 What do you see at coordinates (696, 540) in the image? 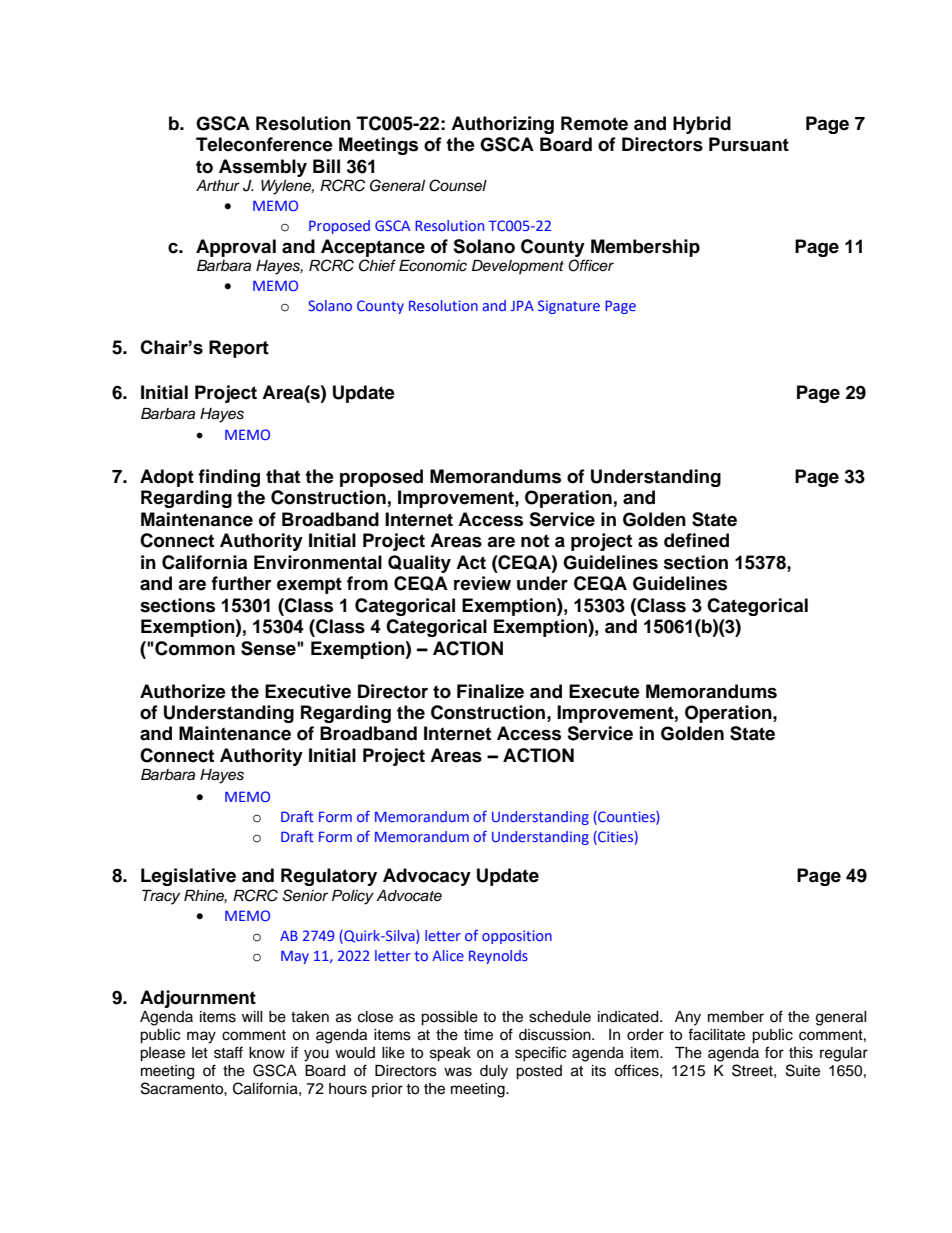
I see `defined` at bounding box center [696, 540].
